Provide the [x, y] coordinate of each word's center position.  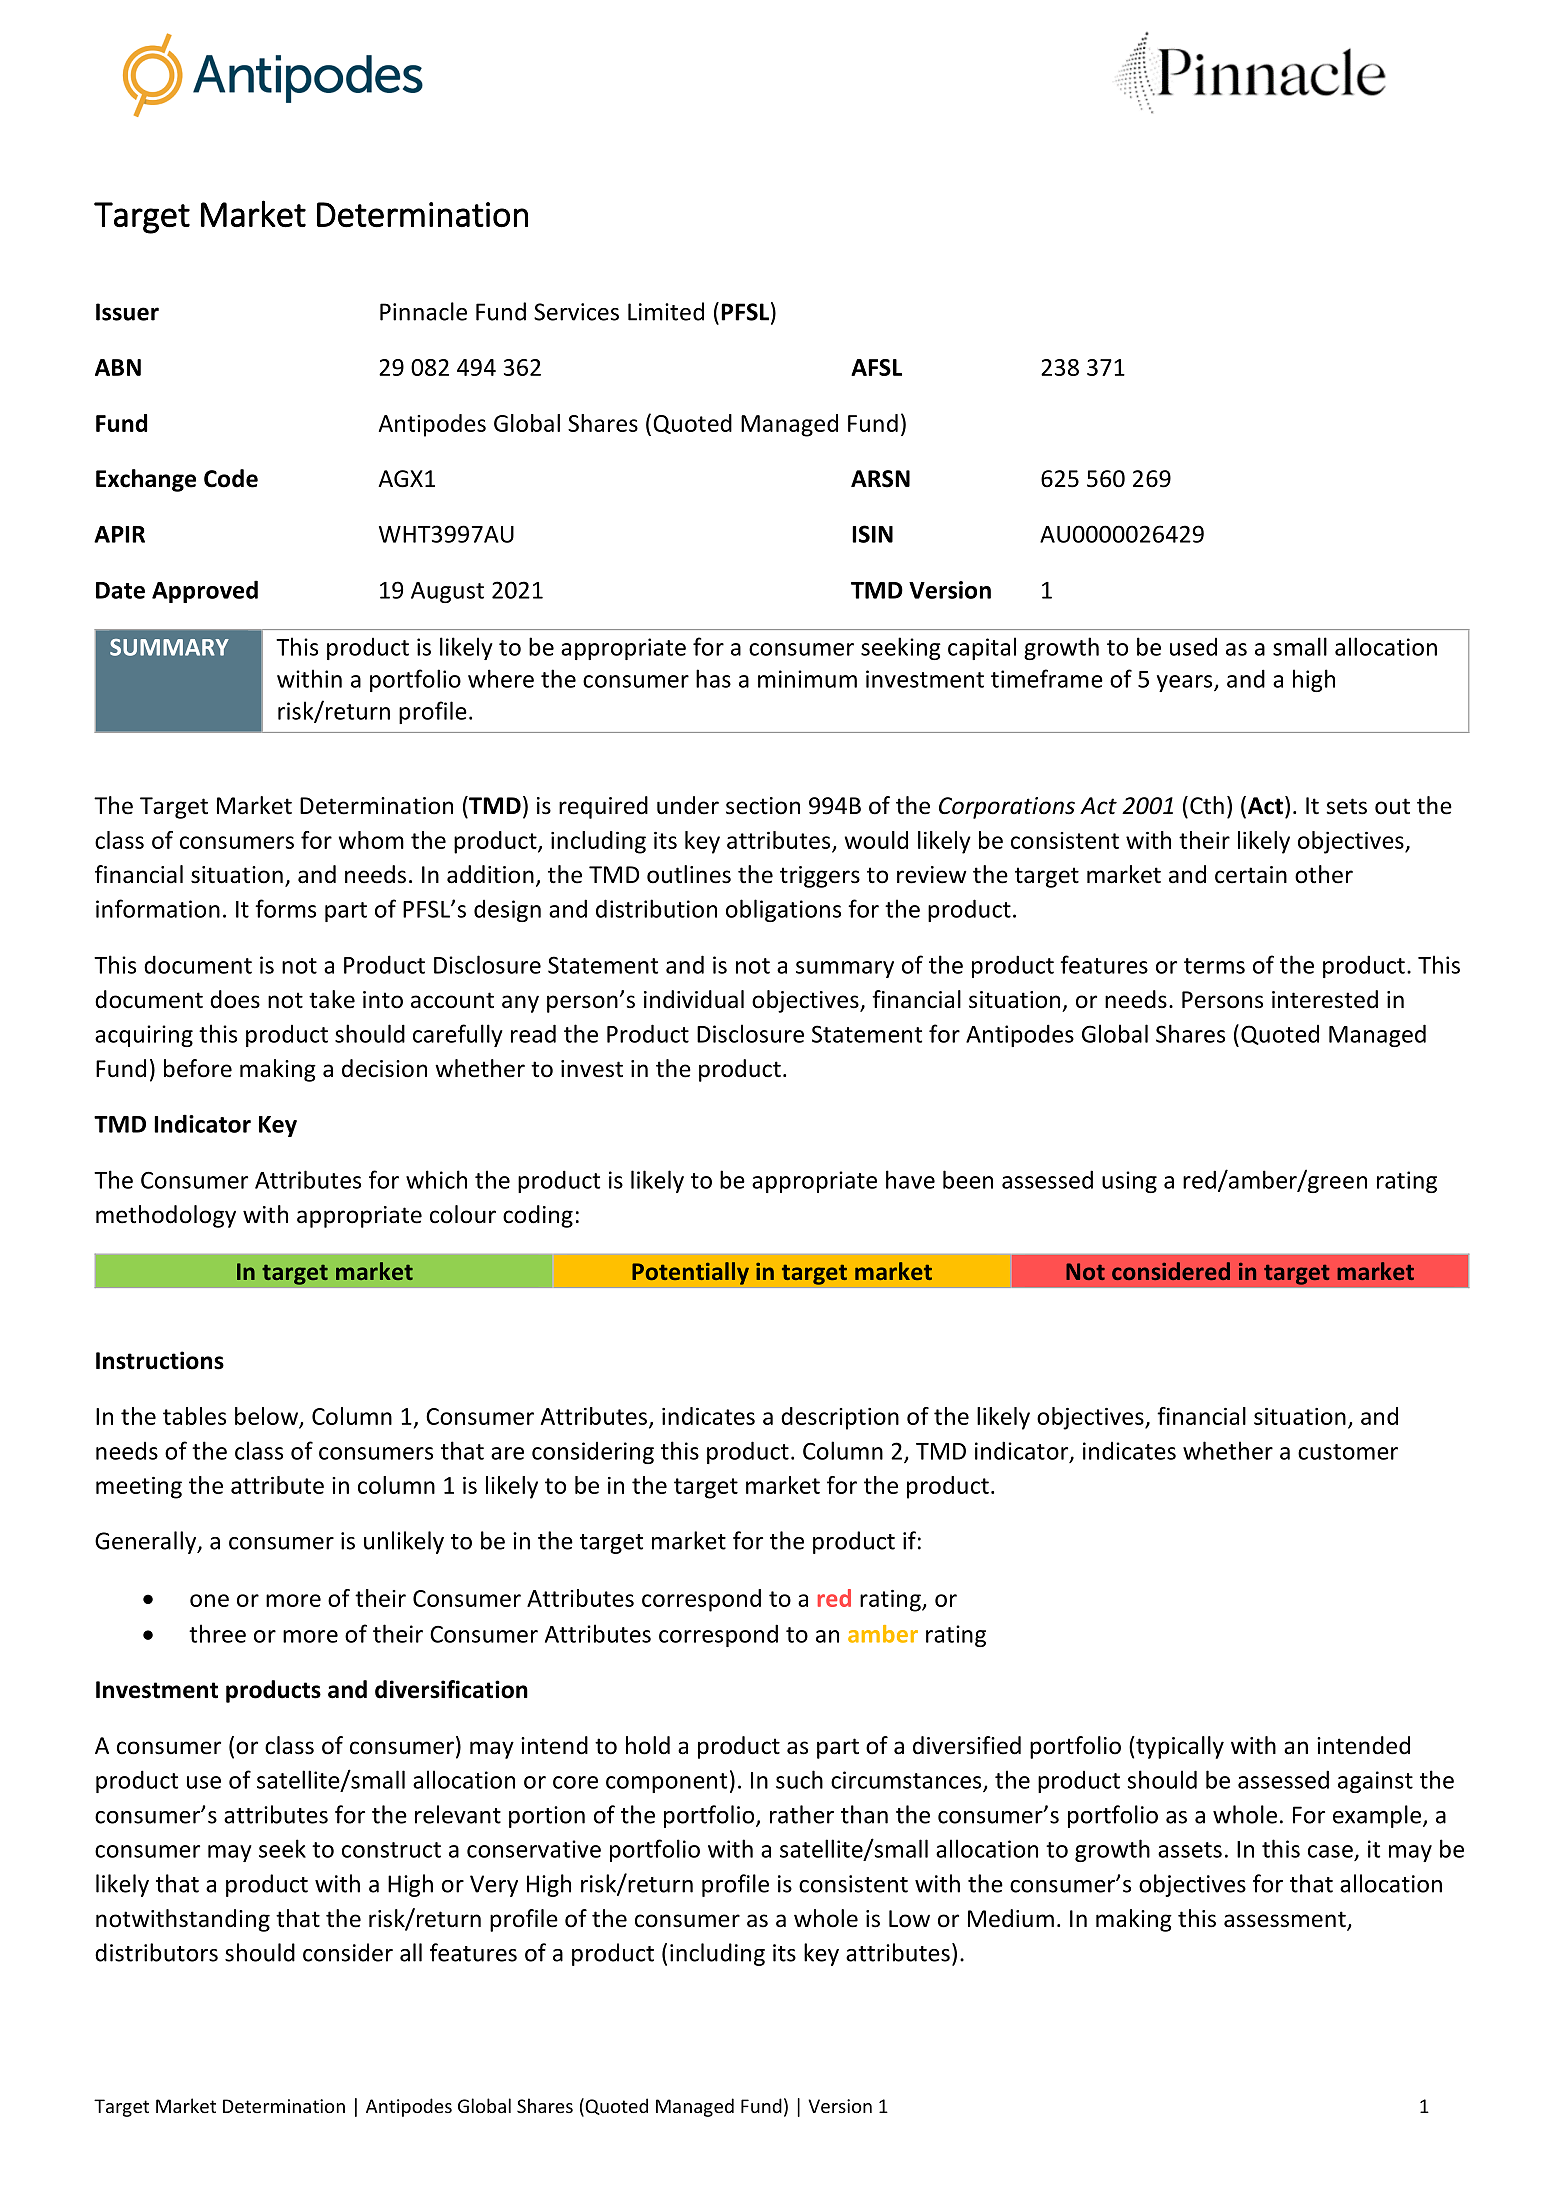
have [910, 1179]
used [1193, 646]
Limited [666, 311]
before [198, 1068]
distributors [156, 1952]
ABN [118, 367]
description [840, 1418]
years [1186, 683]
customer [1348, 1452]
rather [802, 1814]
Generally [147, 1542]
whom [371, 840]
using [1129, 1182]
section [763, 806]
